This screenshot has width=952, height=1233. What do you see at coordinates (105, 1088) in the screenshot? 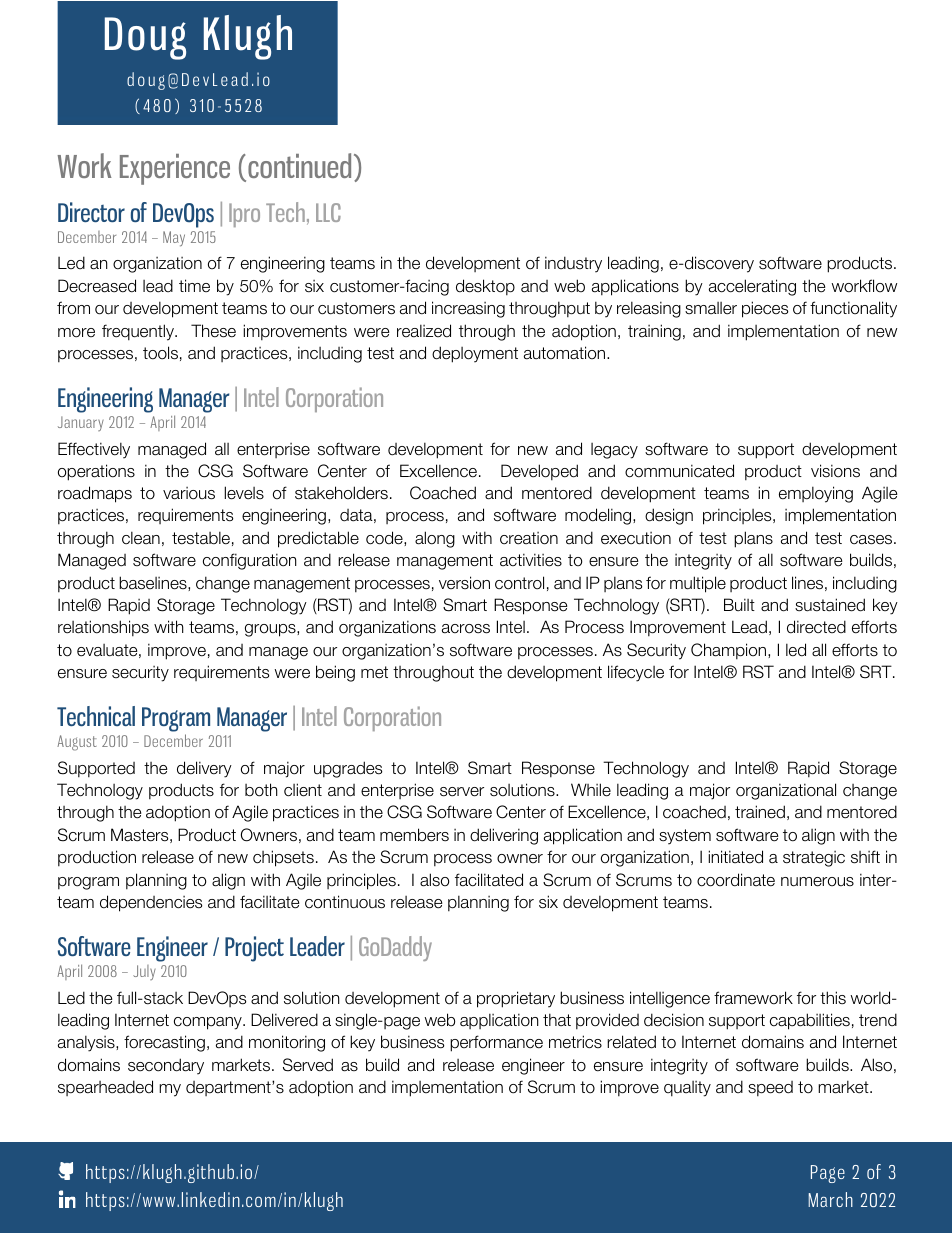
I see `spearheaded` at bounding box center [105, 1088].
